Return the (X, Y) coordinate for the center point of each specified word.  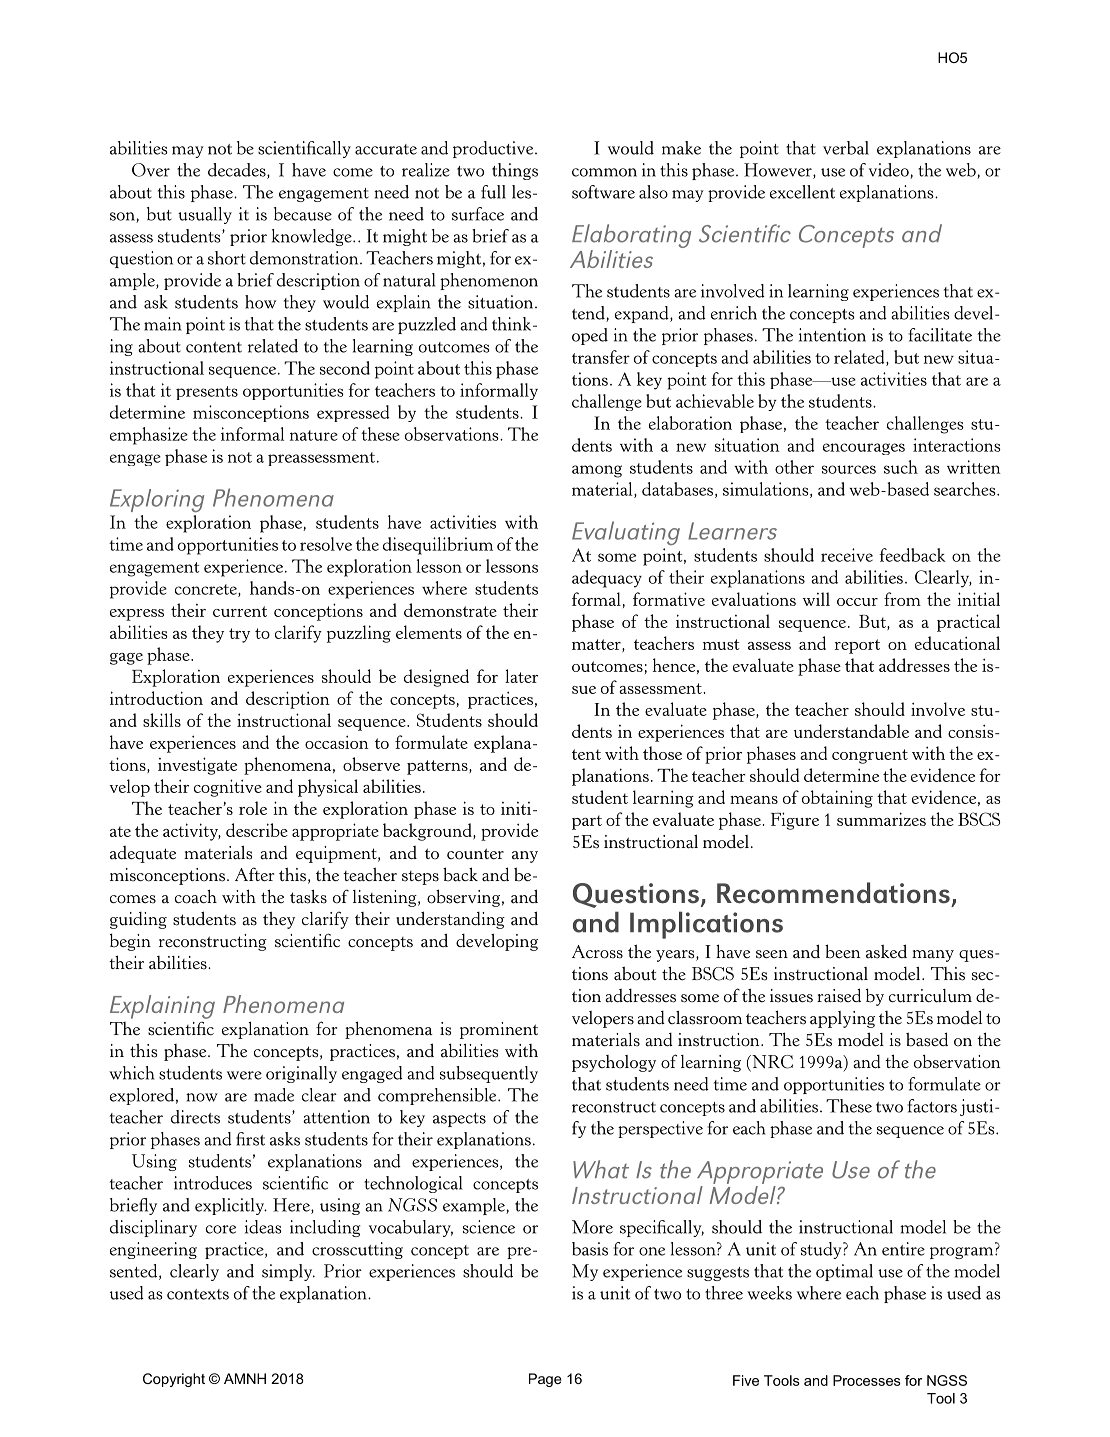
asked (886, 951)
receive (847, 555)
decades (238, 171)
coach (196, 896)
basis (590, 1249)
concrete (207, 590)
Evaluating (626, 533)
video (890, 171)
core (221, 1229)
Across (597, 952)
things (515, 171)
